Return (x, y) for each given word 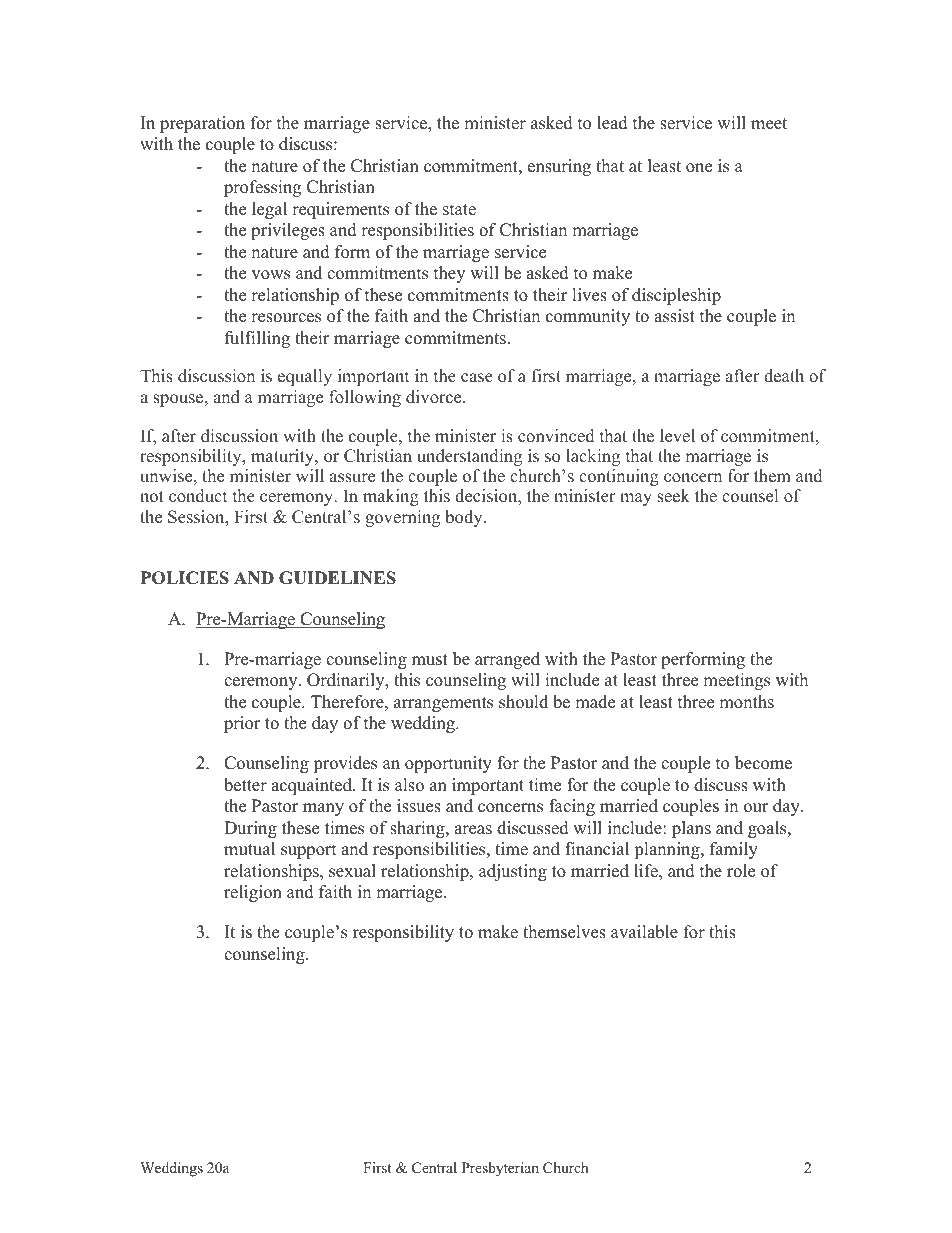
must (430, 660)
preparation (202, 124)
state (459, 210)
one (699, 168)
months (746, 702)
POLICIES (185, 578)
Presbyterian (500, 1169)
